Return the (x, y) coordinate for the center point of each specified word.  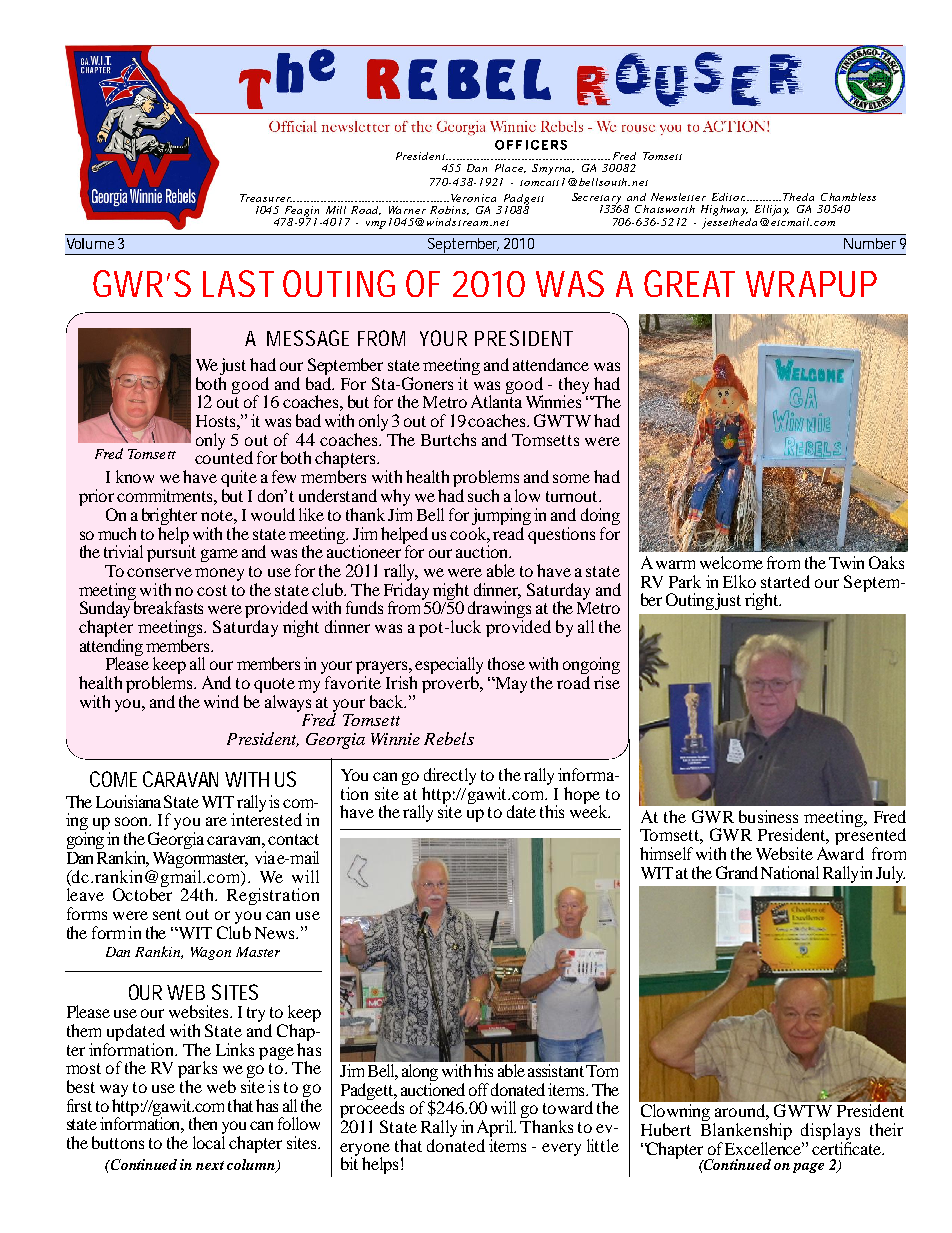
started (785, 581)
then (203, 1123)
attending (111, 647)
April (496, 1128)
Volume (90, 243)
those (506, 663)
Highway (724, 210)
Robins (449, 210)
